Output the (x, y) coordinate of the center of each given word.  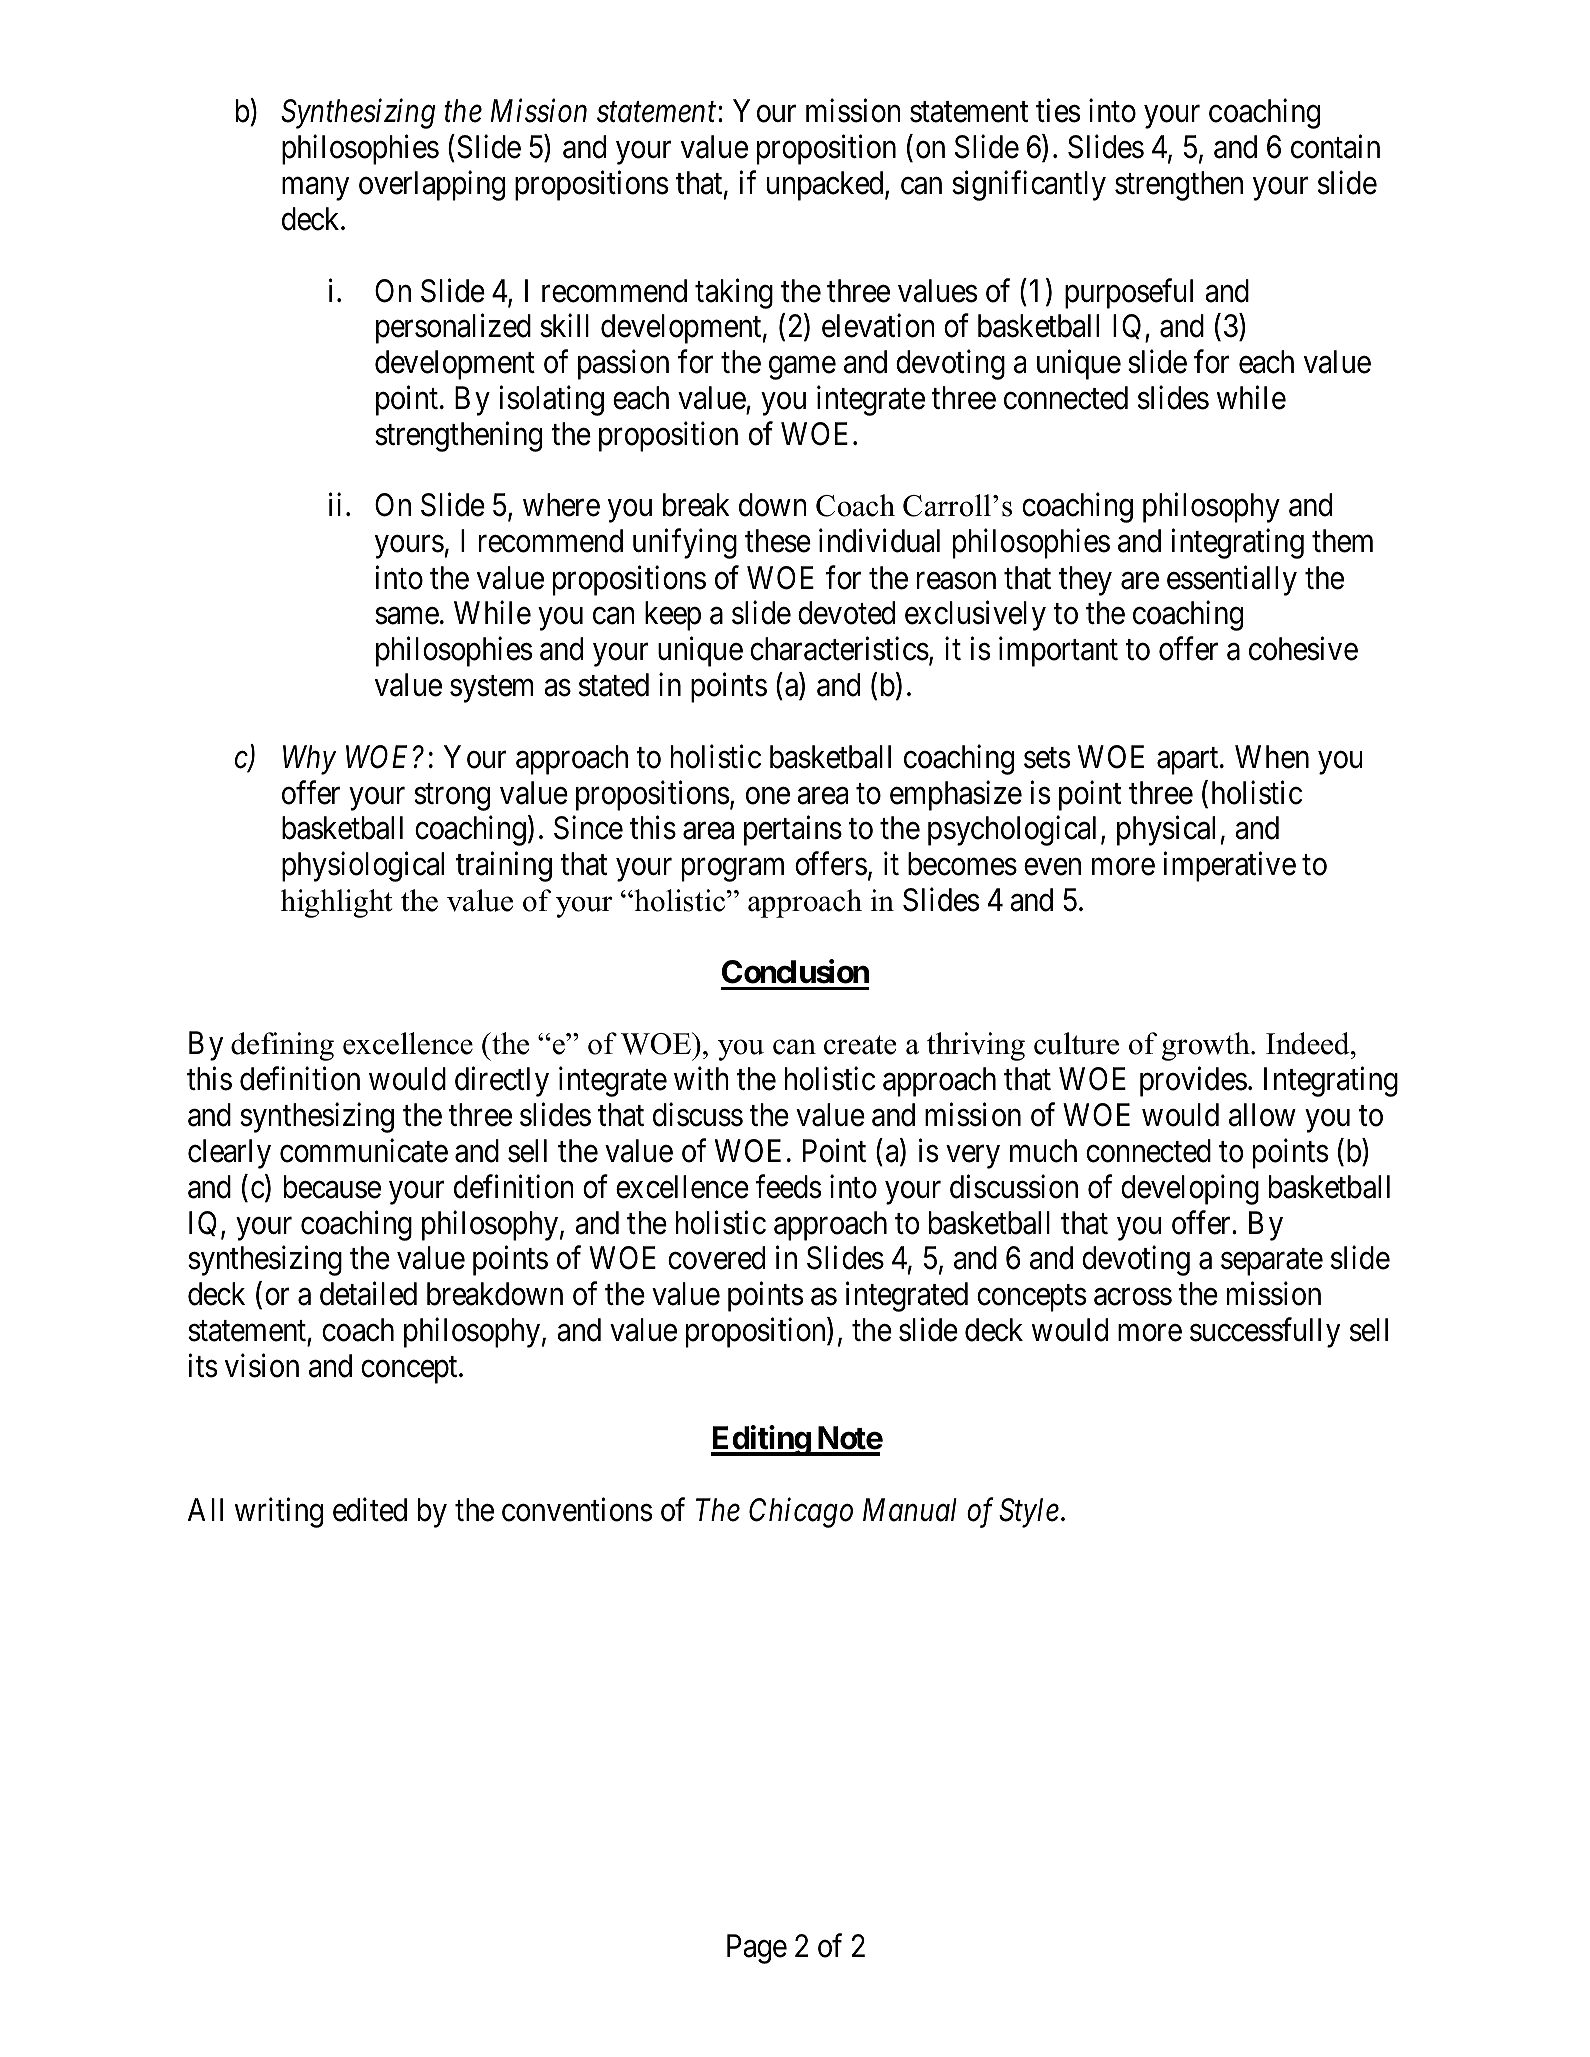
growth (1207, 1046)
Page (757, 1949)
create (860, 1045)
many (315, 189)
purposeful (1129, 293)
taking (734, 293)
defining (282, 1046)
